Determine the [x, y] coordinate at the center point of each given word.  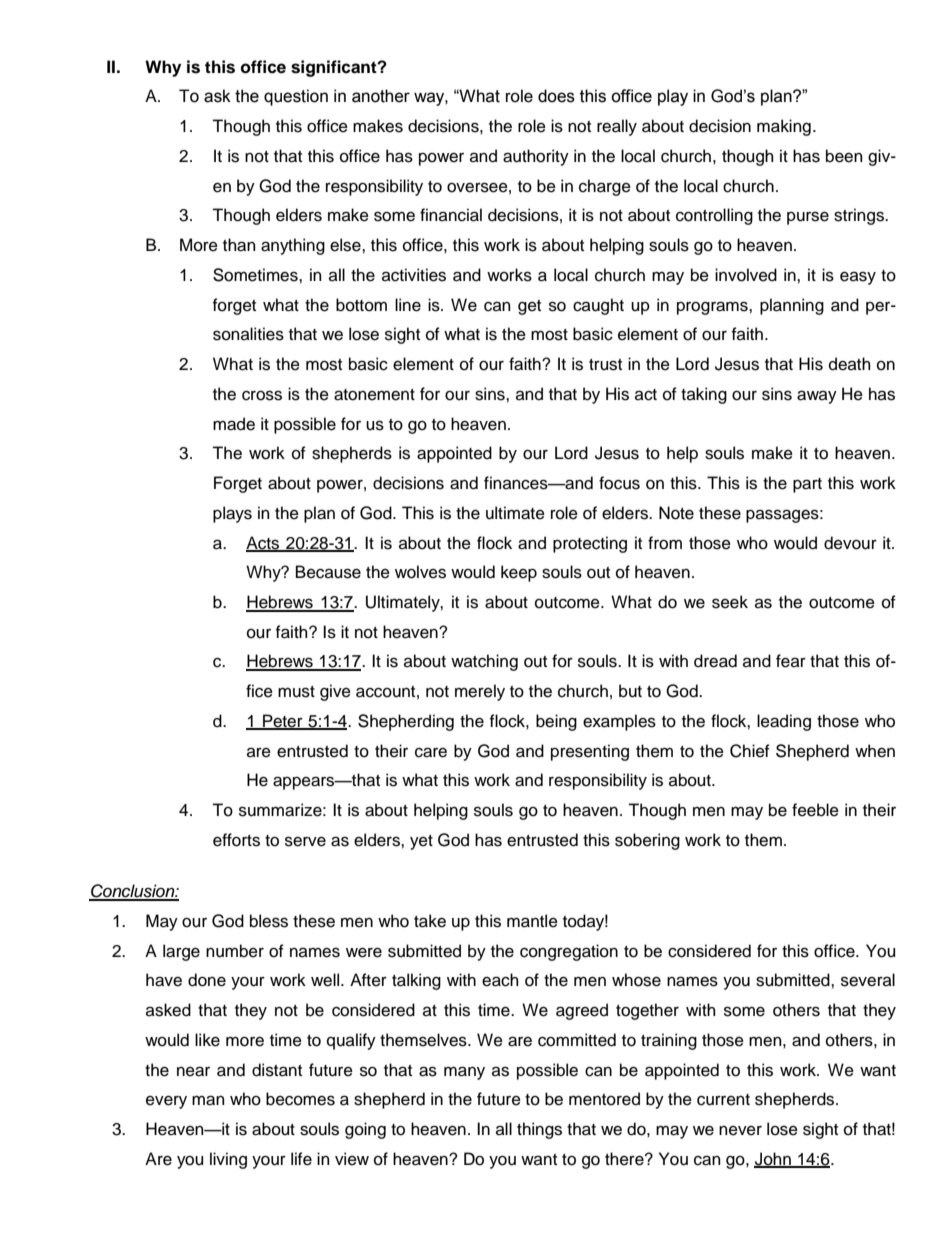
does [556, 96]
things [539, 1130]
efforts [236, 840]
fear [791, 661]
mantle [532, 921]
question [296, 97]
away [817, 397]
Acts [264, 543]
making [784, 127]
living [228, 1160]
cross [262, 395]
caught [598, 306]
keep [519, 573]
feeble [815, 810]
